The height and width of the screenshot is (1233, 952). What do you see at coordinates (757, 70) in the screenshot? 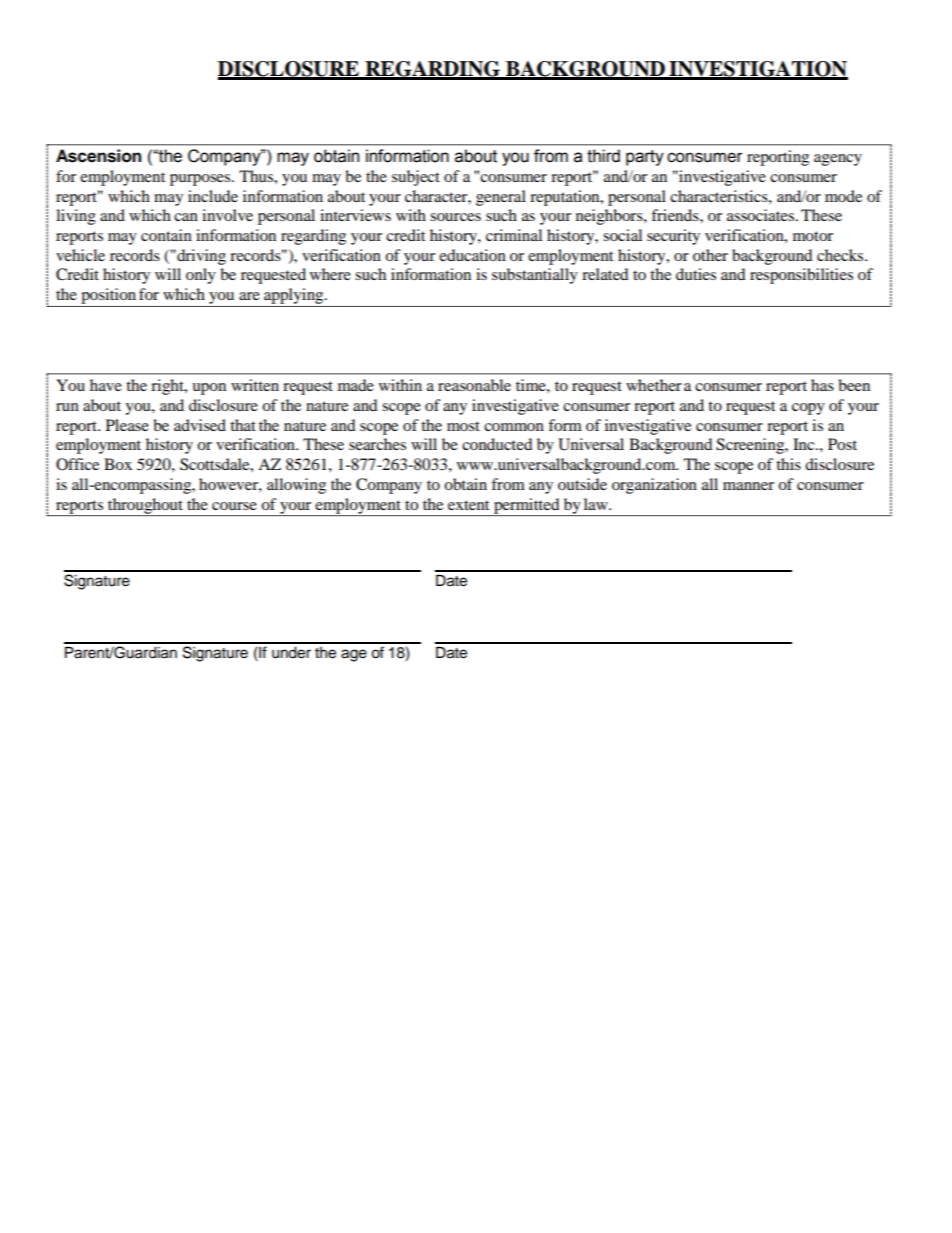
I see `INVESTIGATION` at bounding box center [757, 70].
